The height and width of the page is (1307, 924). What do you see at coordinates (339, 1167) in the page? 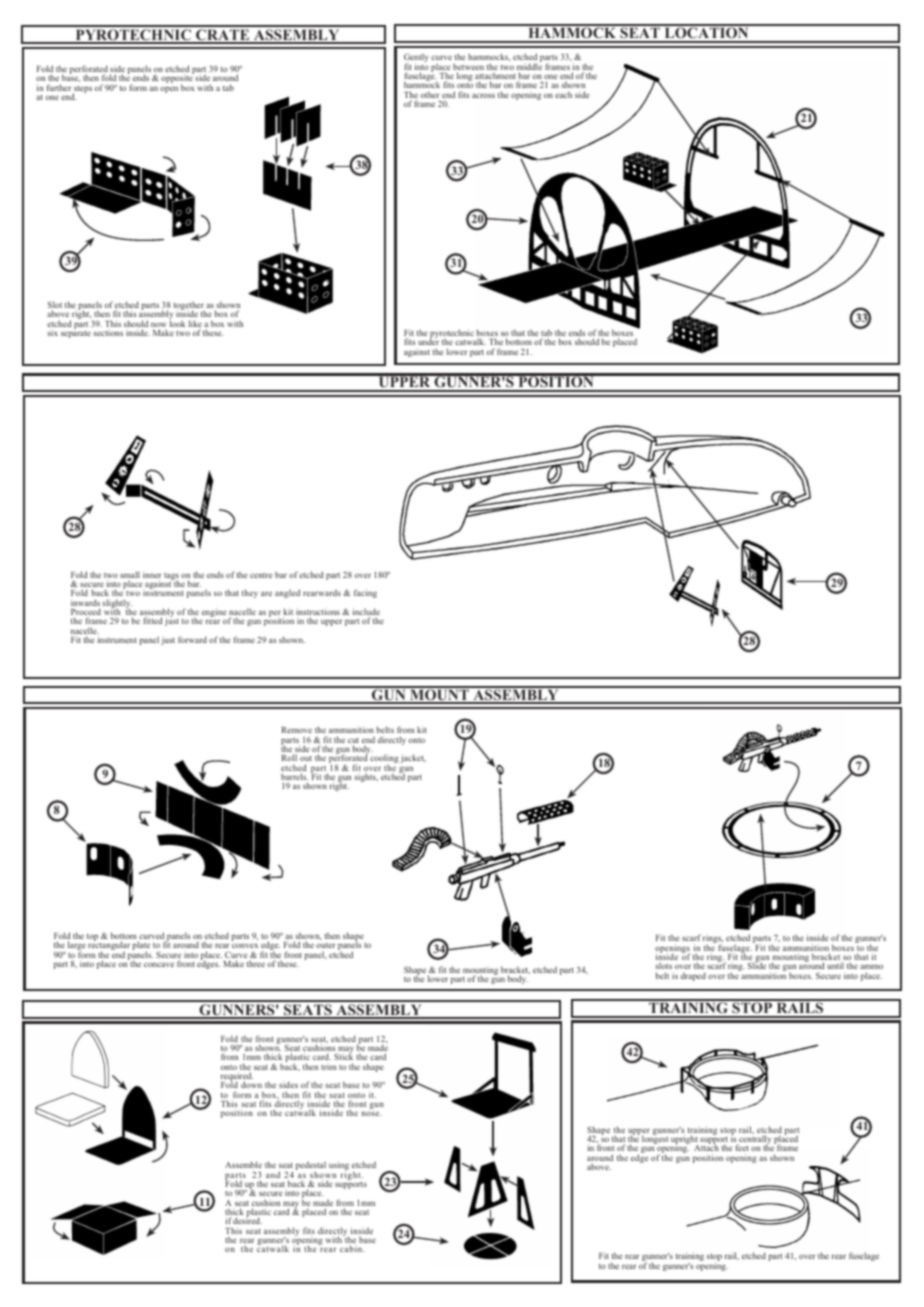
I see `using` at bounding box center [339, 1167].
